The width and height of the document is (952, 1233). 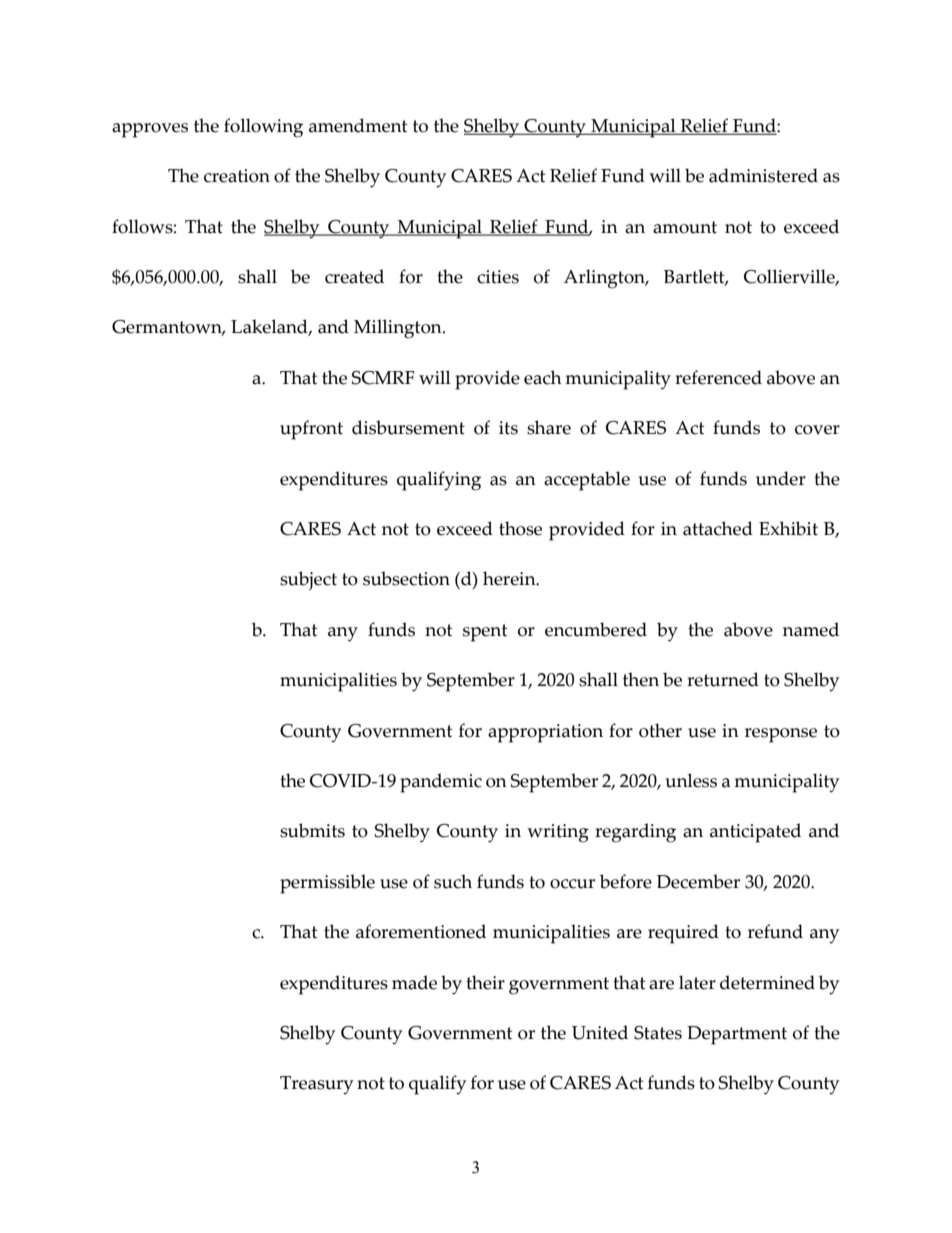 What do you see at coordinates (543, 377) in the document?
I see `each` at bounding box center [543, 377].
